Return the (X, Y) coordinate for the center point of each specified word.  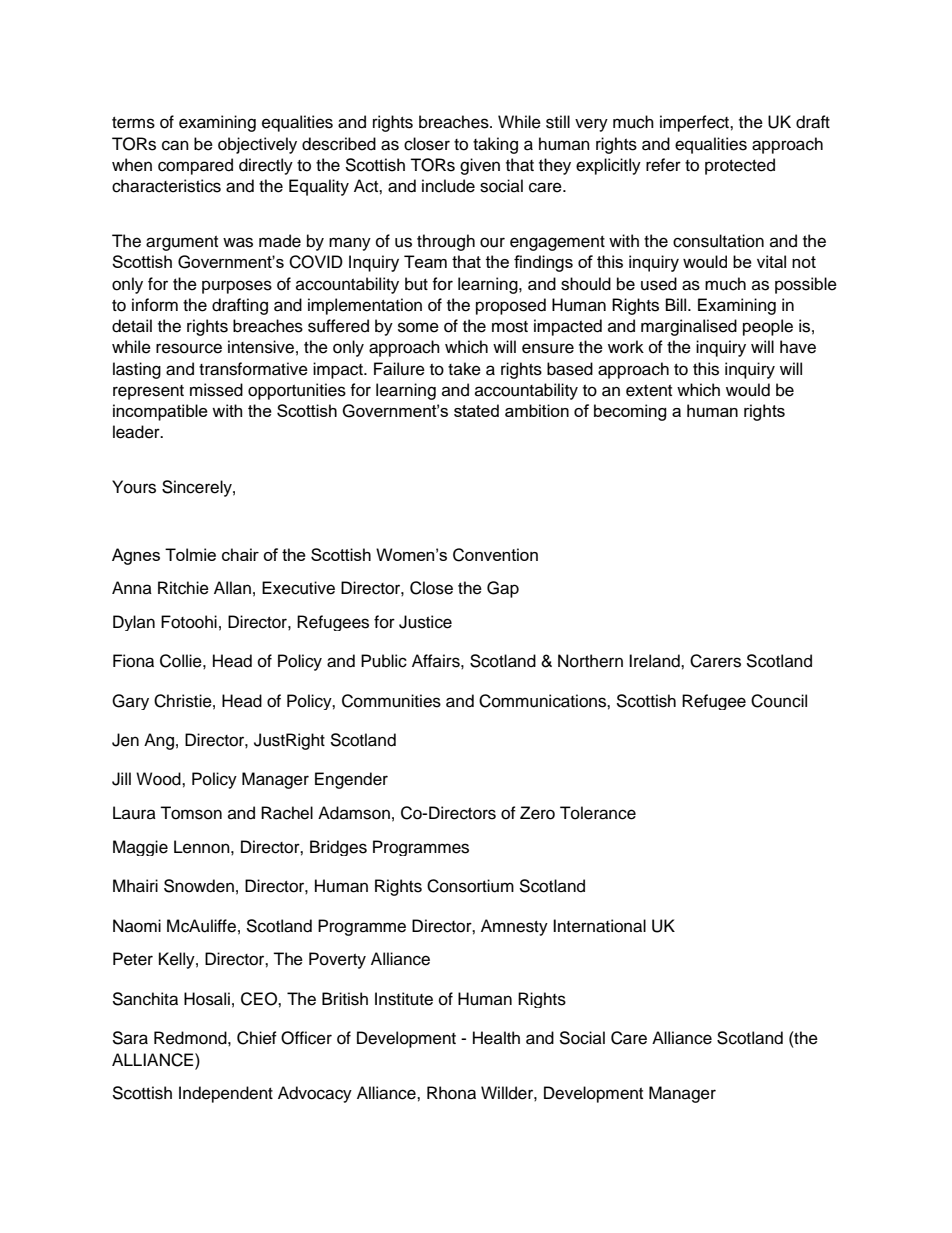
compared (195, 166)
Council (779, 701)
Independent (226, 1094)
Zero (537, 813)
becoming (630, 412)
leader (137, 432)
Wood (159, 779)
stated (476, 410)
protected (740, 166)
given (480, 166)
